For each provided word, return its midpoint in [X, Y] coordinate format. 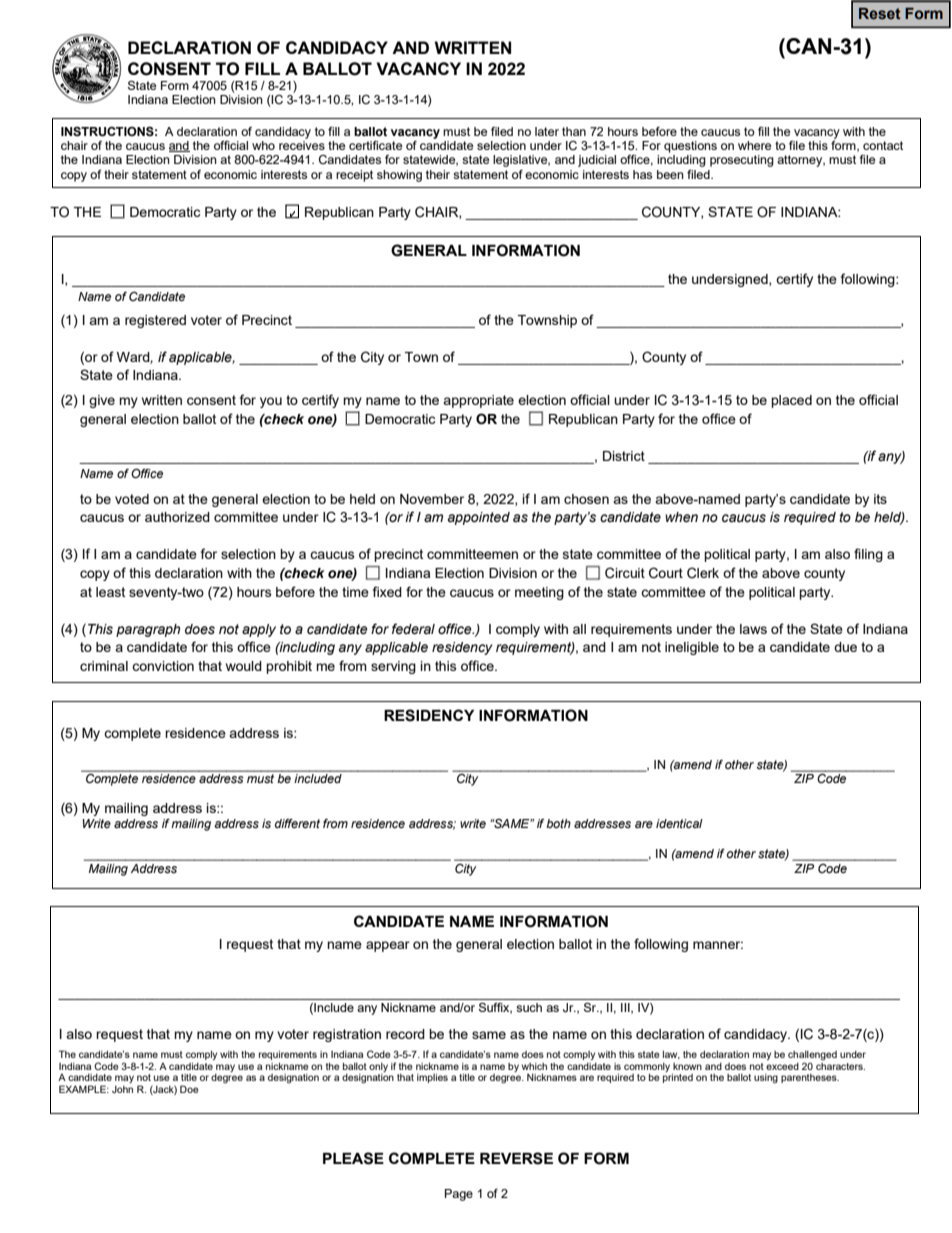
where [754, 145]
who [263, 145]
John [122, 1089]
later [547, 131]
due [845, 647]
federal [413, 629]
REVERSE [516, 1158]
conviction [163, 666]
